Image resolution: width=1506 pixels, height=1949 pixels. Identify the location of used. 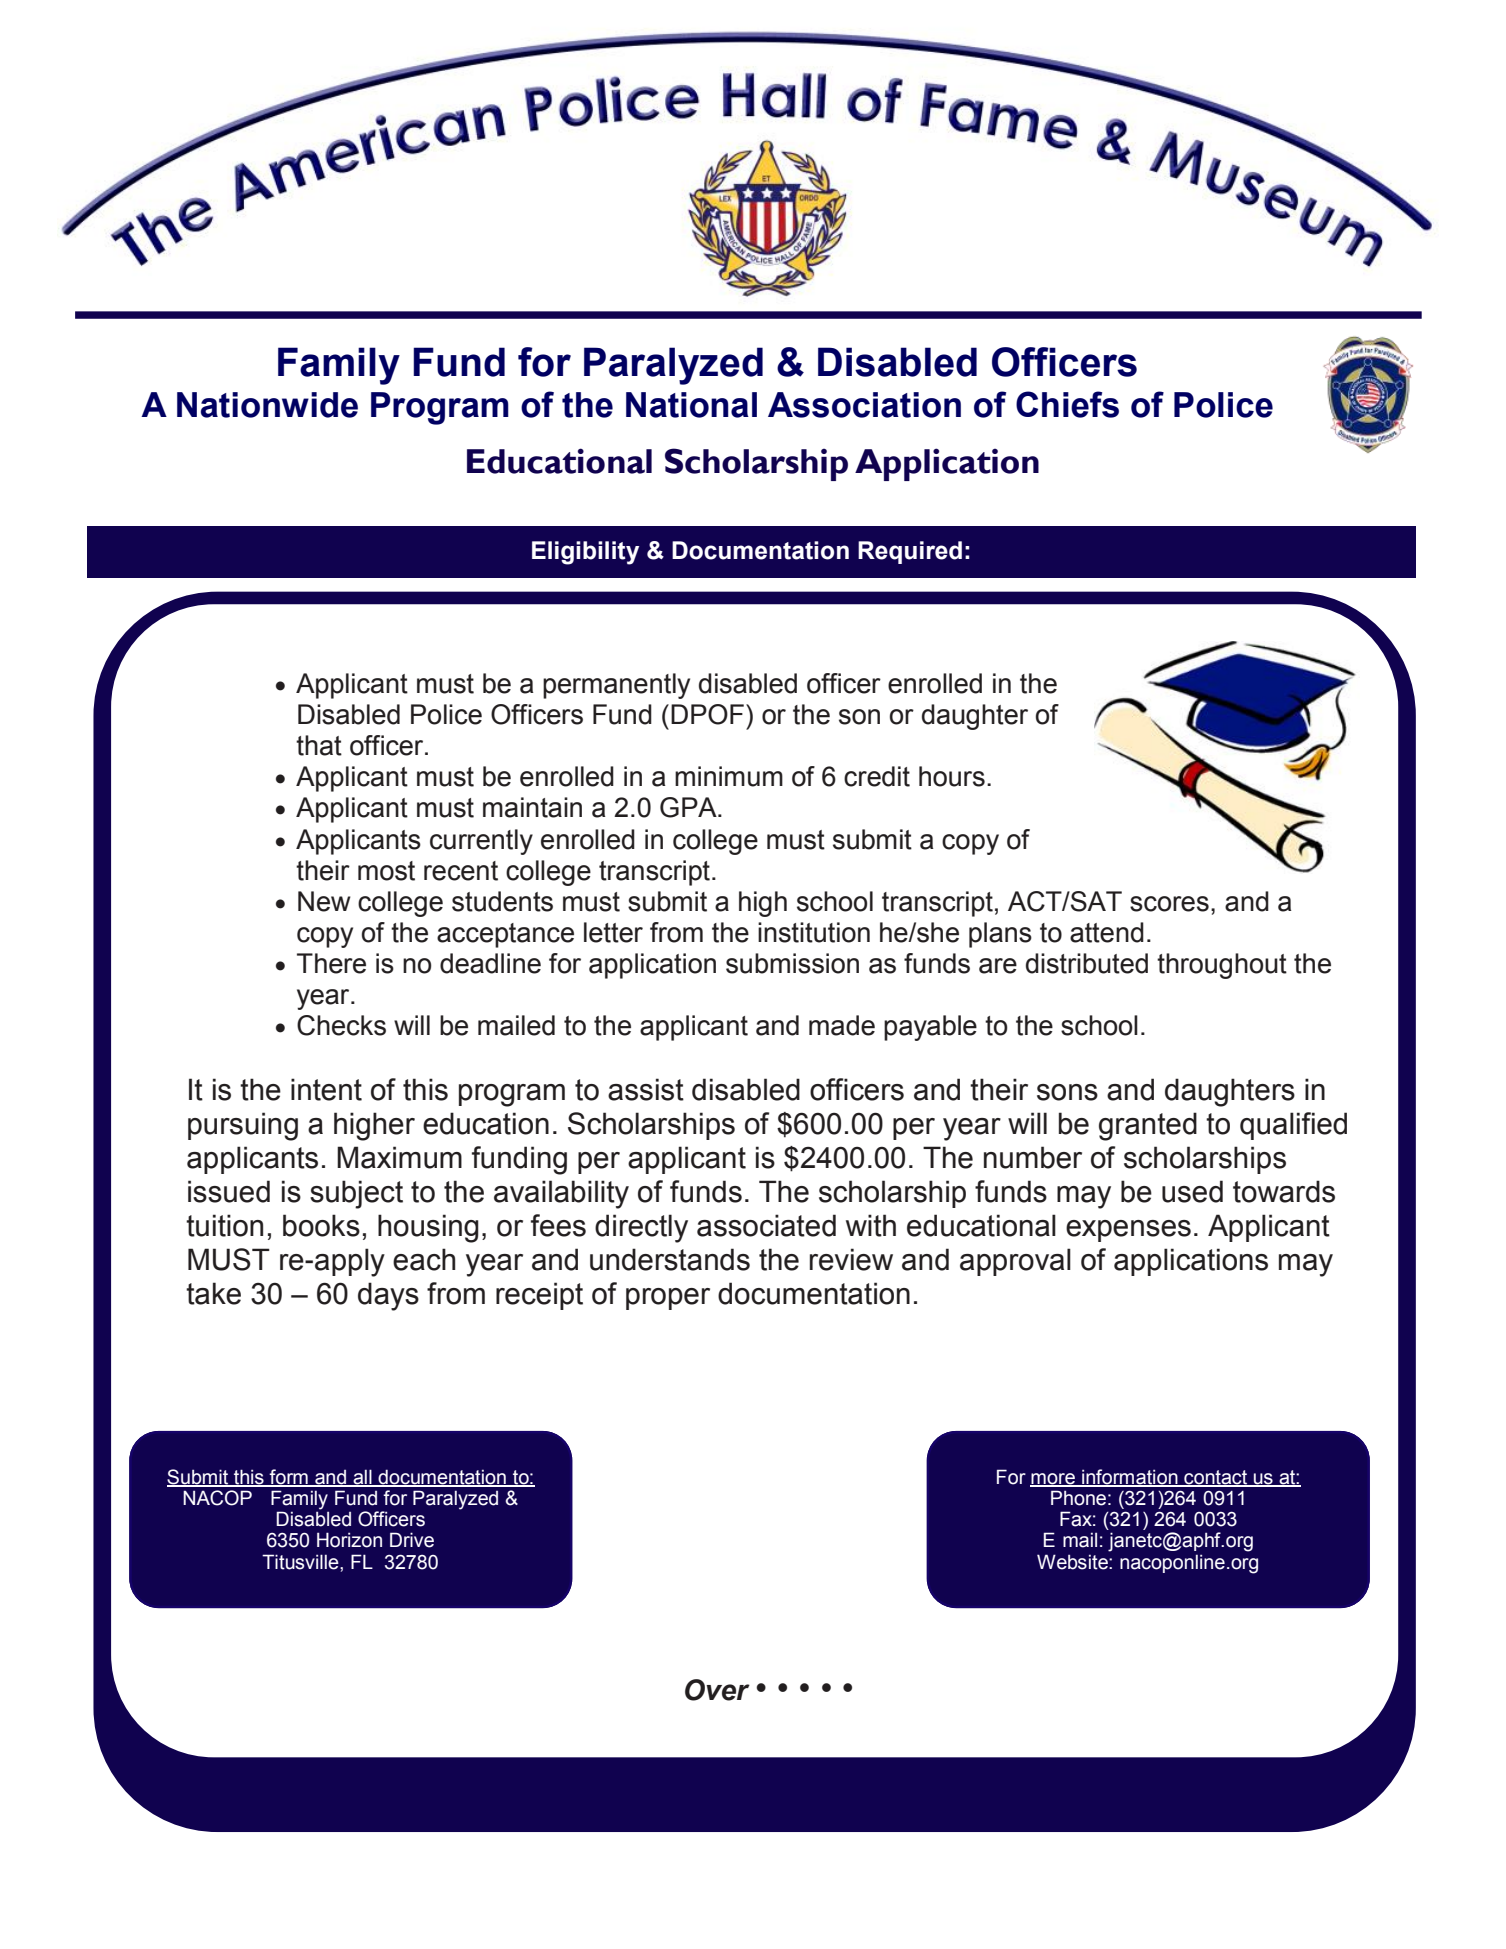
(1192, 1191).
